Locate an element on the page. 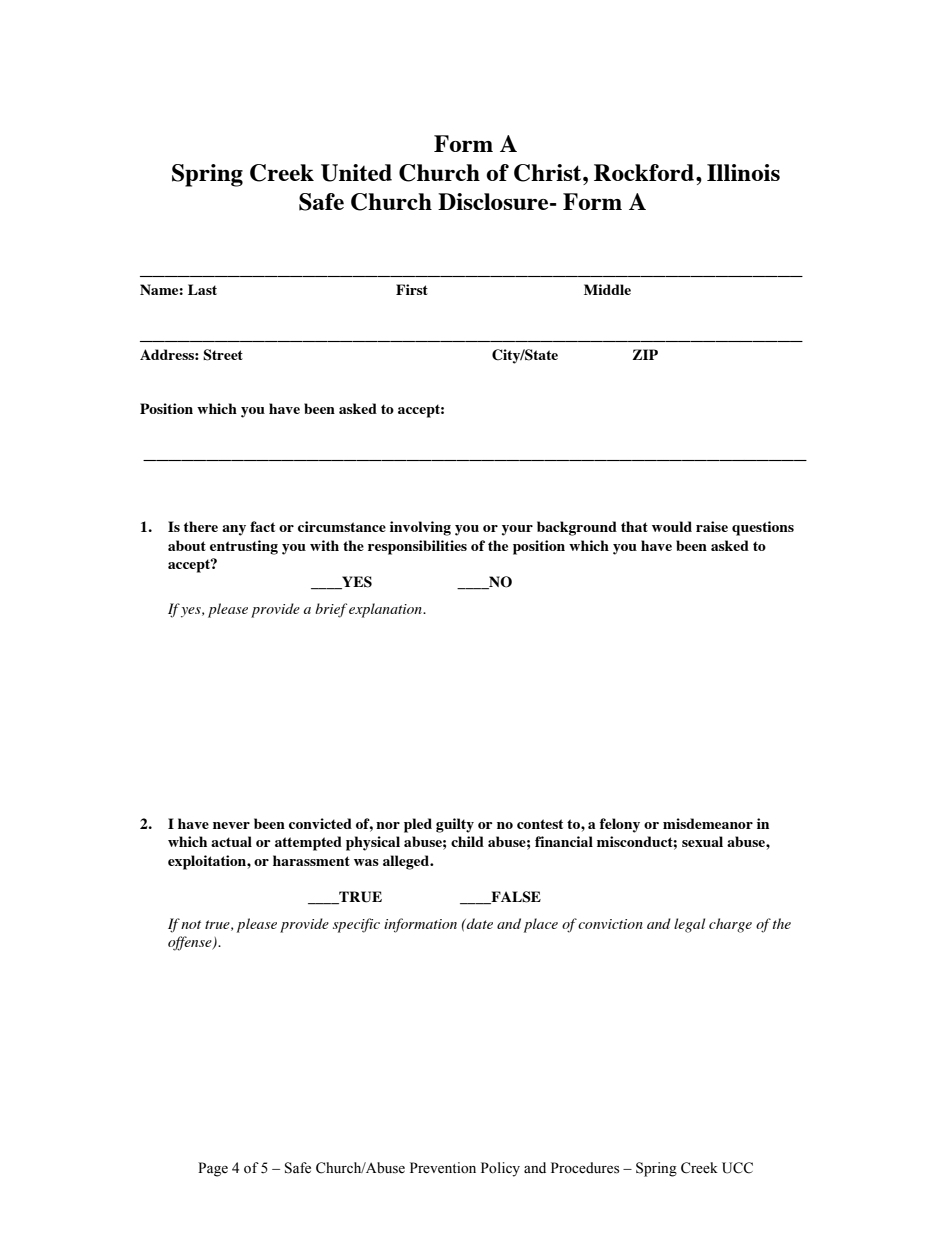 Image resolution: width=952 pixels, height=1233 pixels. Illinois is located at coordinates (743, 172).
